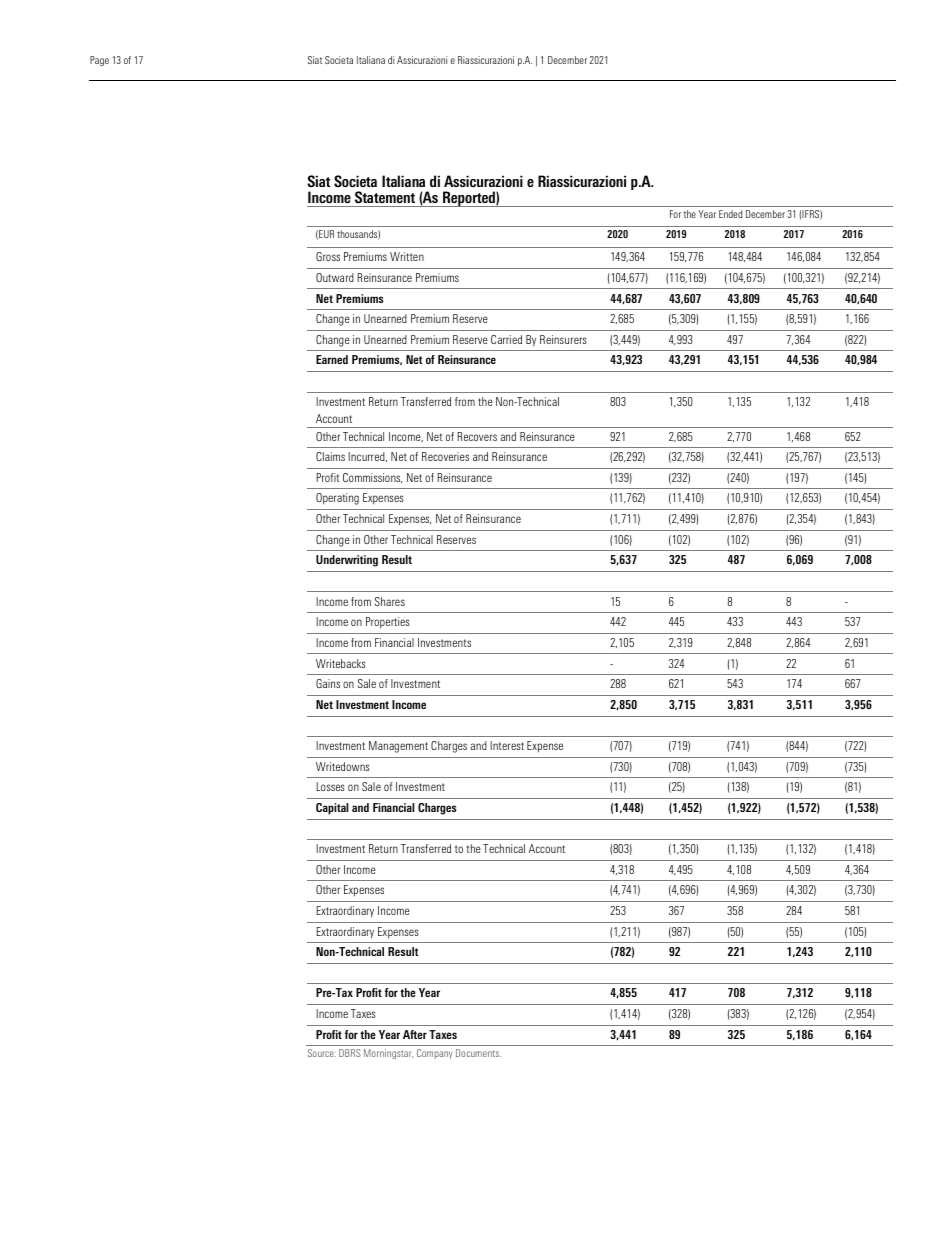 The image size is (952, 1233). What do you see at coordinates (477, 436) in the screenshot?
I see `Recovers` at bounding box center [477, 436].
